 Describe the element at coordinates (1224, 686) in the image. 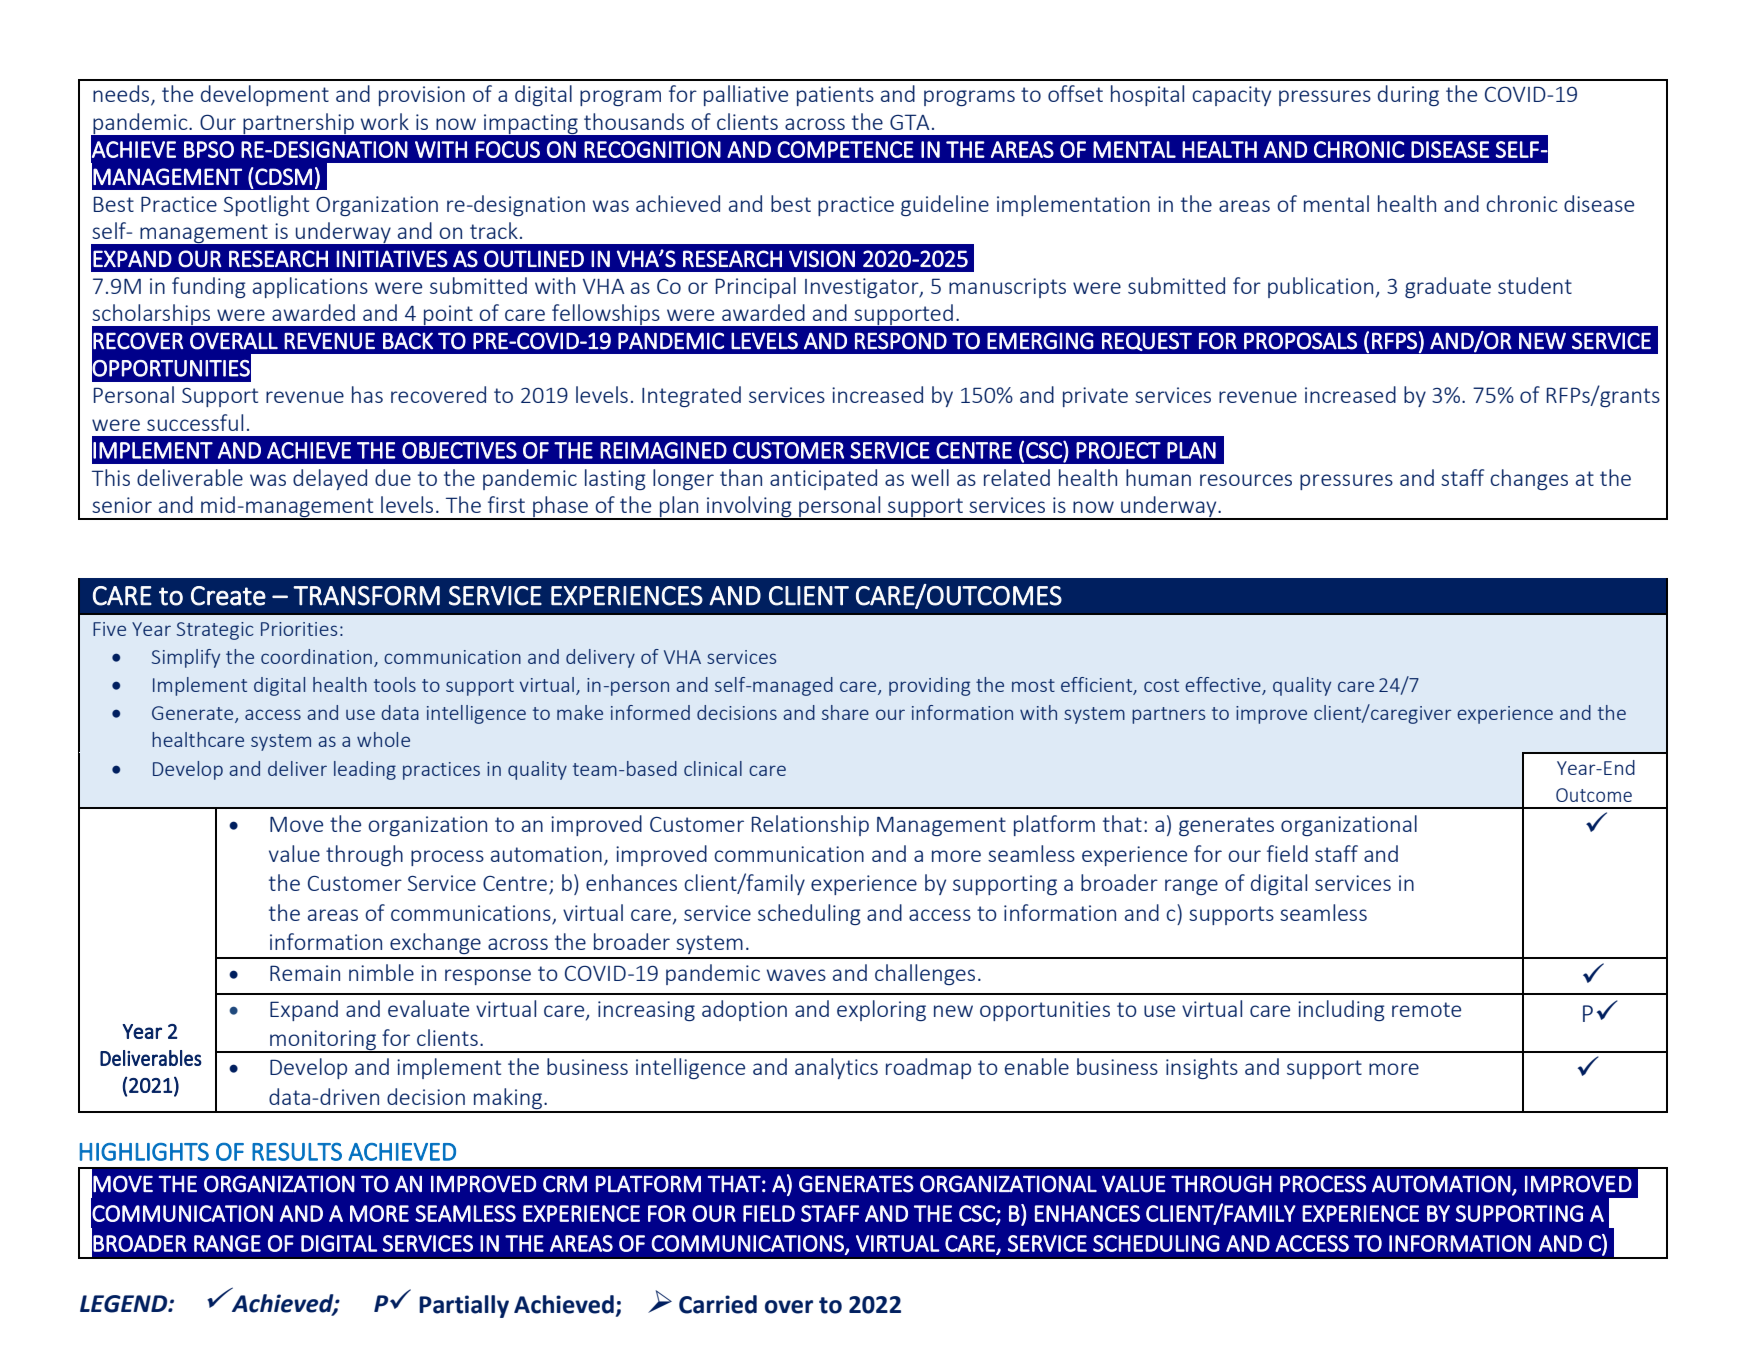

I see `effective` at that location.
